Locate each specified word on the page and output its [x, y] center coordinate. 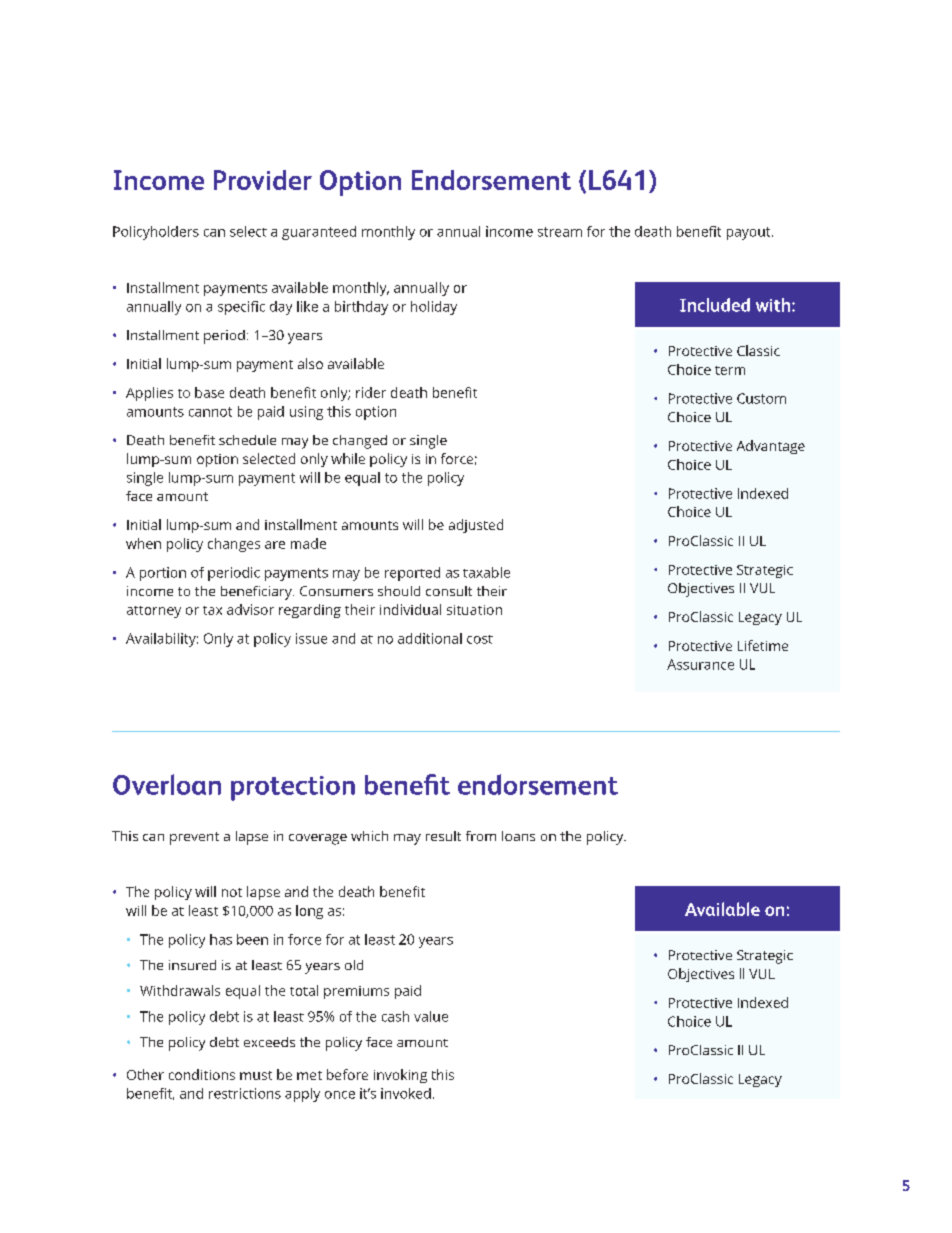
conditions [202, 1074]
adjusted [476, 526]
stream [560, 232]
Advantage [771, 447]
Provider [263, 180]
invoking [400, 1076]
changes [234, 545]
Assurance [700, 664]
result [443, 836]
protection [293, 788]
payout [750, 233]
